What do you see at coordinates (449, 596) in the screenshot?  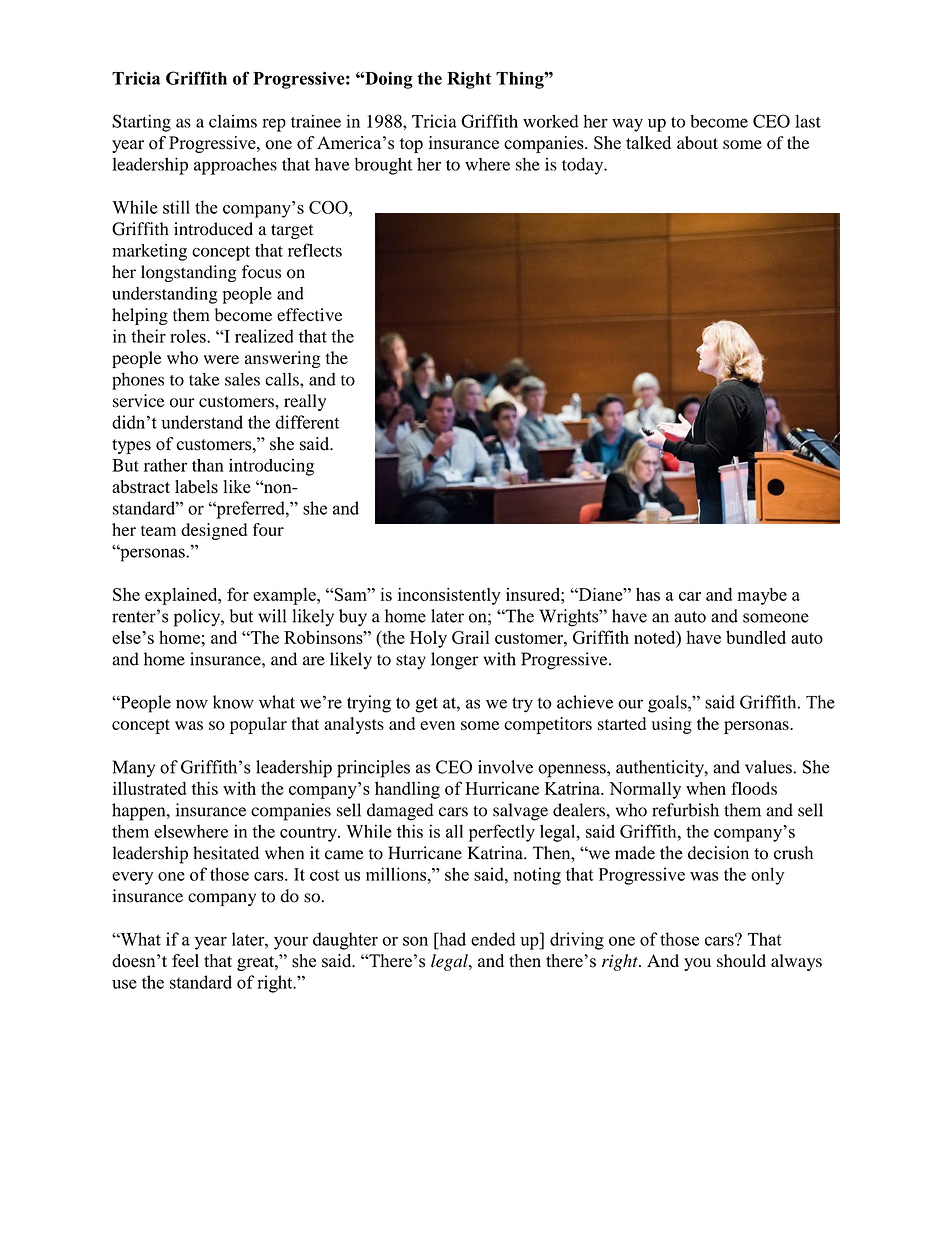 I see `inconsistently` at bounding box center [449, 596].
